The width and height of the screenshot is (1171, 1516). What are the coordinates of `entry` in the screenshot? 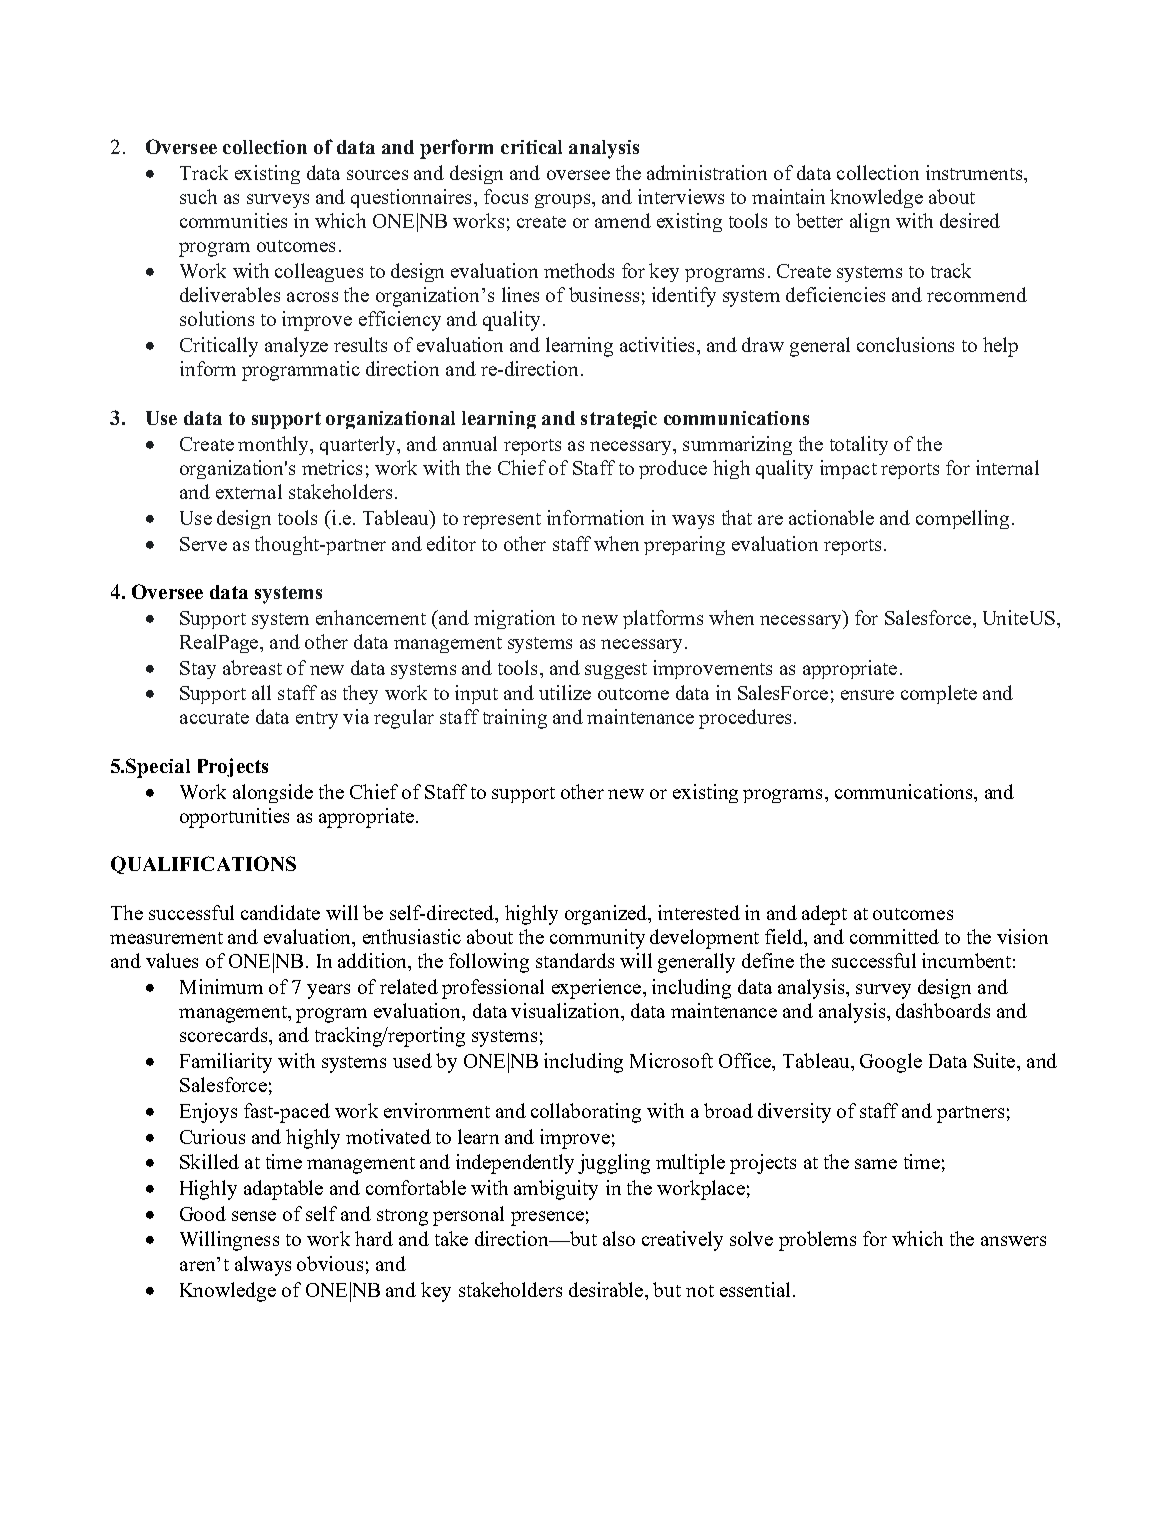 It's located at (317, 720).
